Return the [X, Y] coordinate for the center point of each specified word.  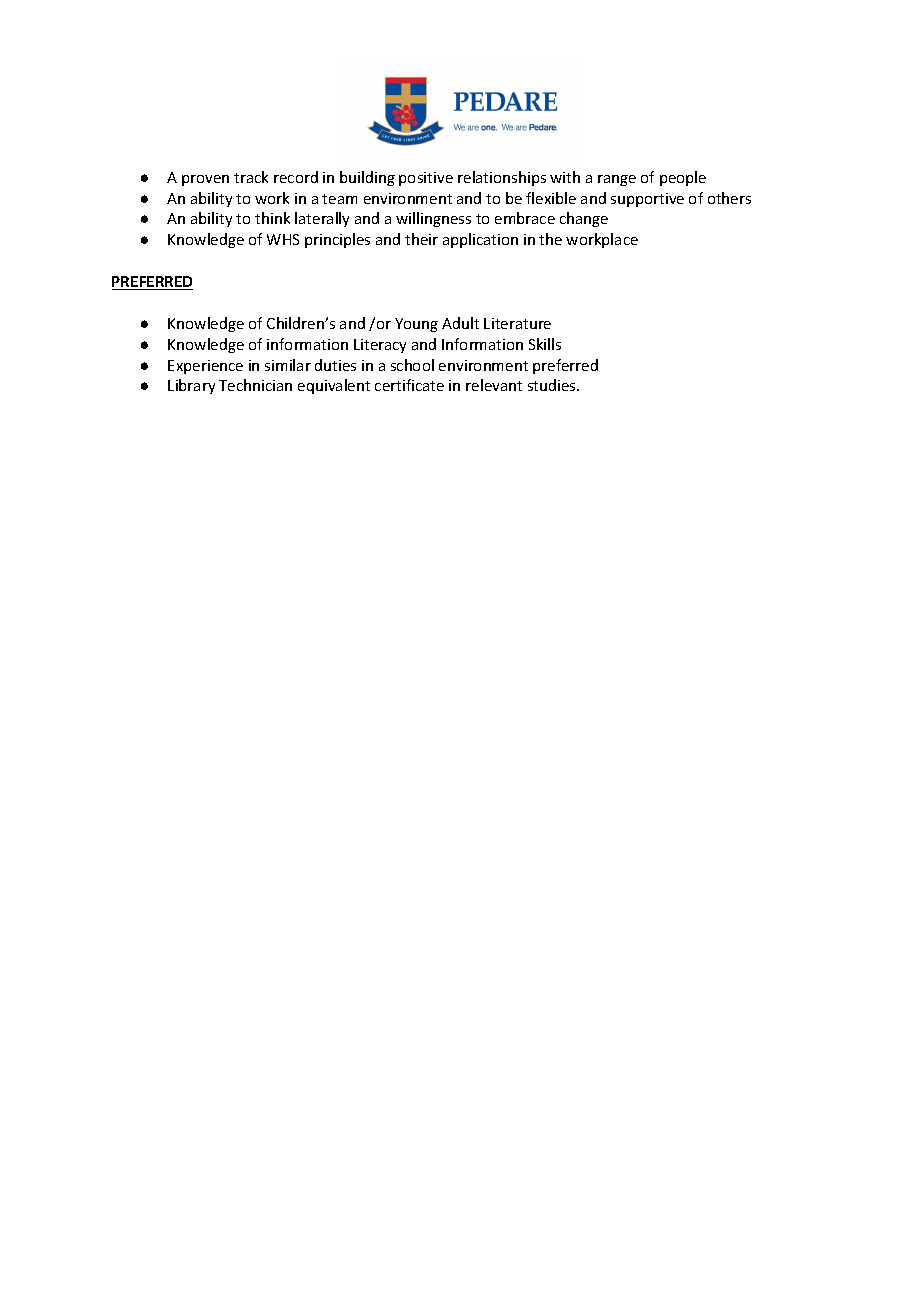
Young [416, 325]
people [683, 178]
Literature [517, 323]
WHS [283, 239]
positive [426, 179]
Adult [460, 323]
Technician [255, 385]
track [251, 177]
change [584, 219]
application [480, 240]
